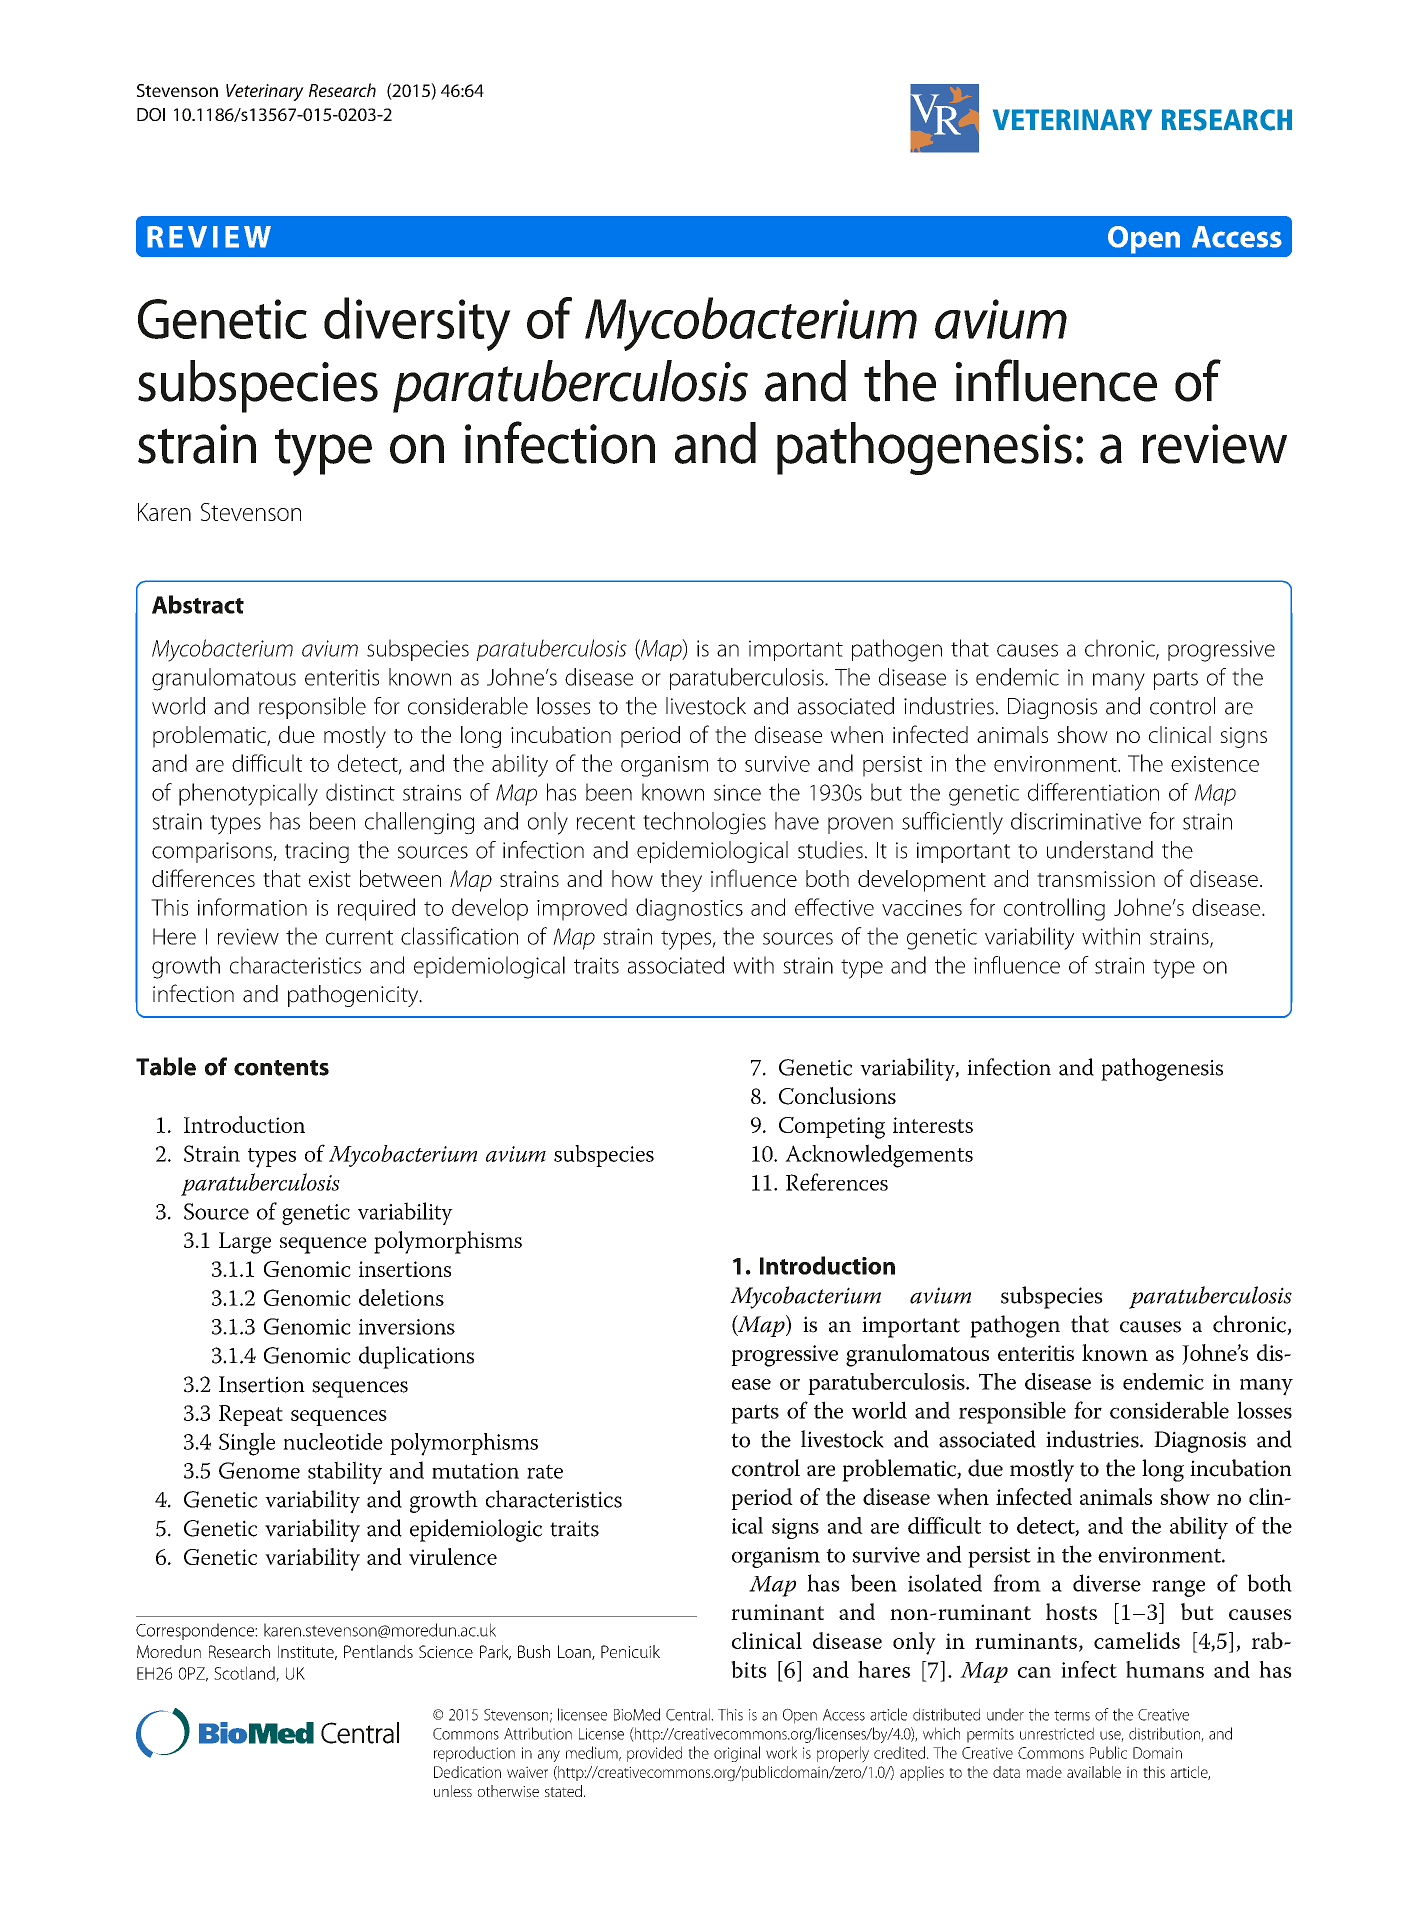 The height and width of the image is (1905, 1428). What do you see at coordinates (417, 324) in the image?
I see `diversity` at bounding box center [417, 324].
